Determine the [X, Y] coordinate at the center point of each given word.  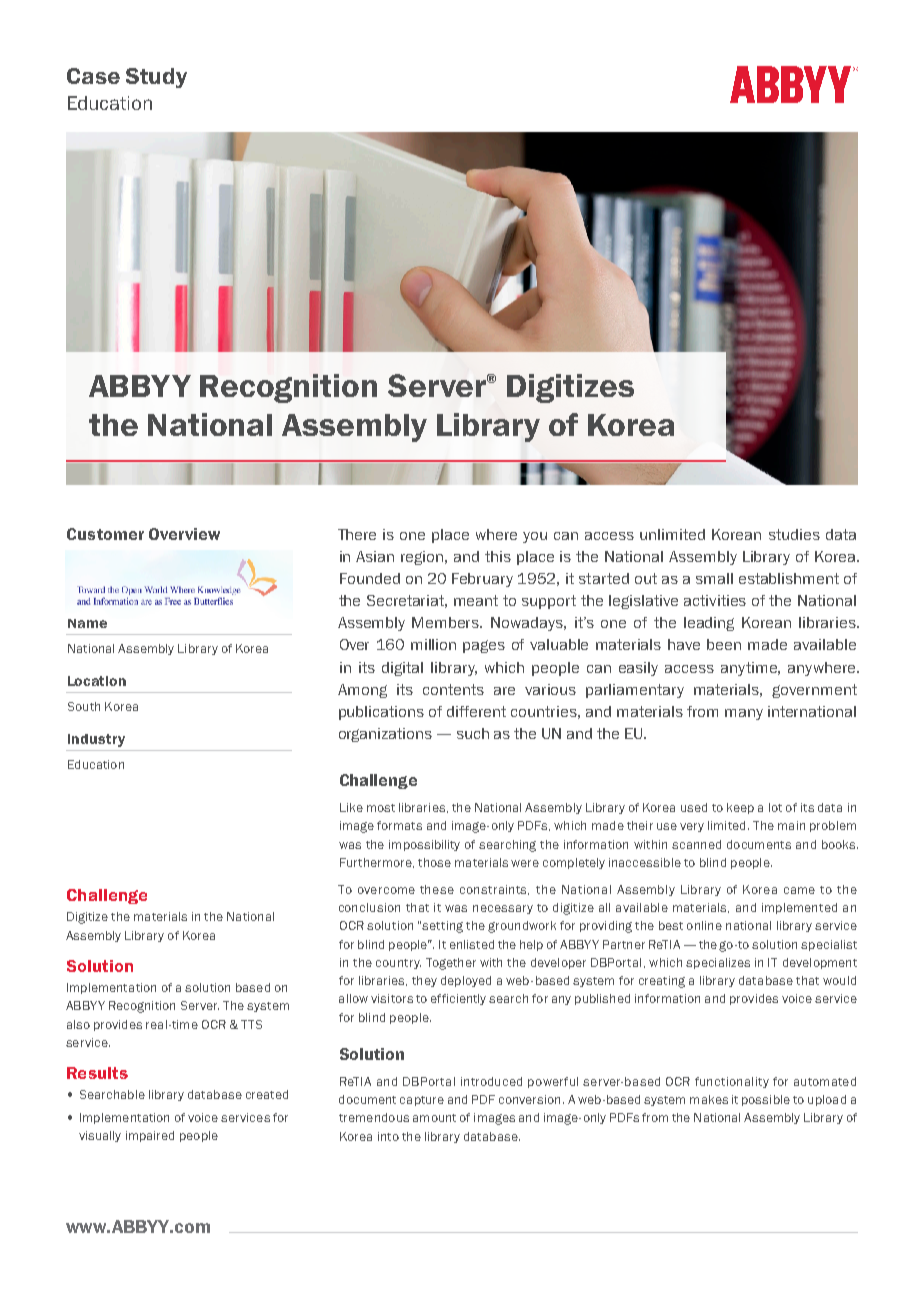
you [535, 537]
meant [476, 600]
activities [715, 600]
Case [93, 76]
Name [87, 623]
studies [794, 534]
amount [434, 1118]
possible [766, 1100]
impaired [150, 1136]
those [434, 862]
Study [156, 78]
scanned [696, 844]
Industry [96, 740]
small [714, 578]
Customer [105, 534]
